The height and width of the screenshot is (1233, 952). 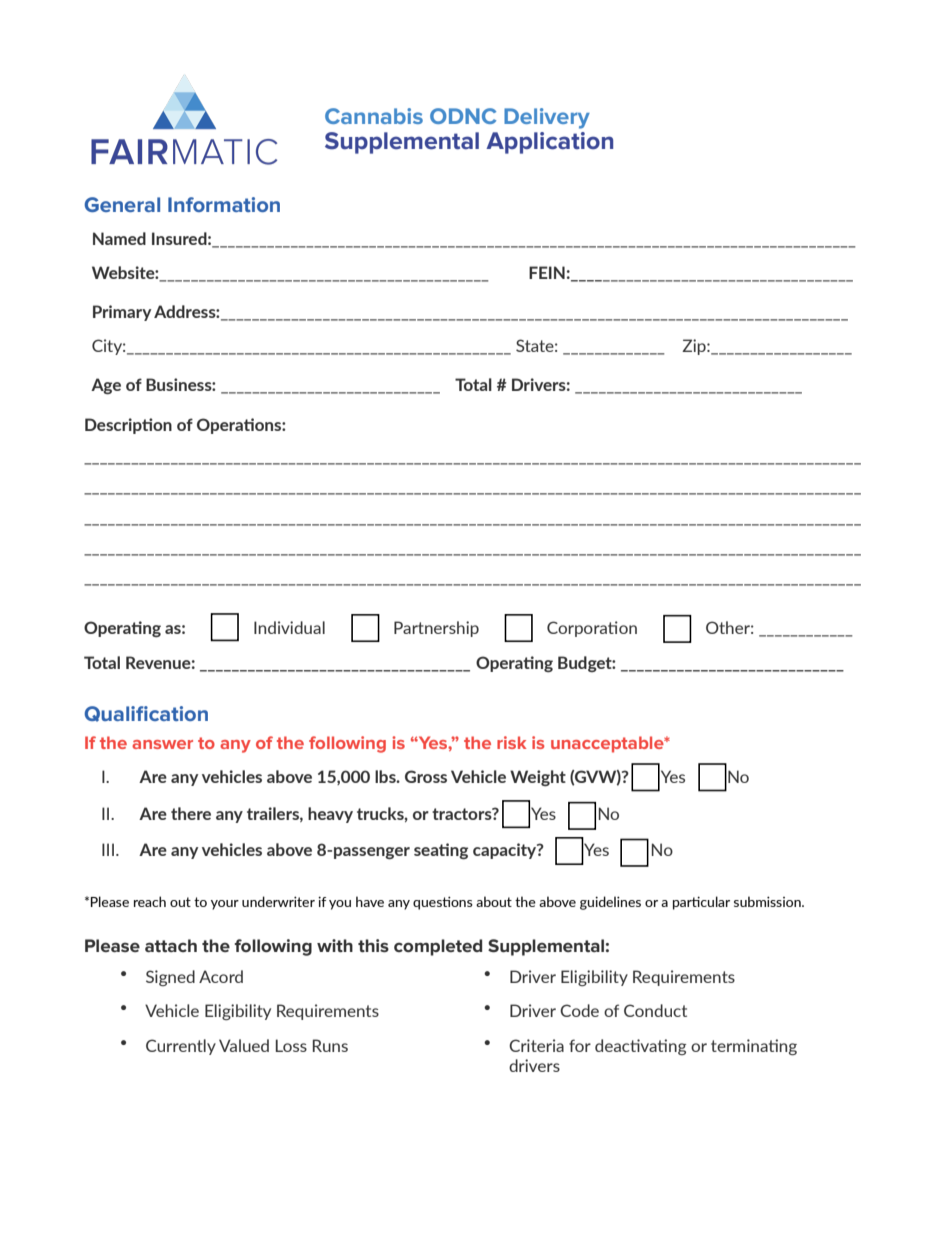 What do you see at coordinates (436, 629) in the screenshot?
I see `Partnership` at bounding box center [436, 629].
